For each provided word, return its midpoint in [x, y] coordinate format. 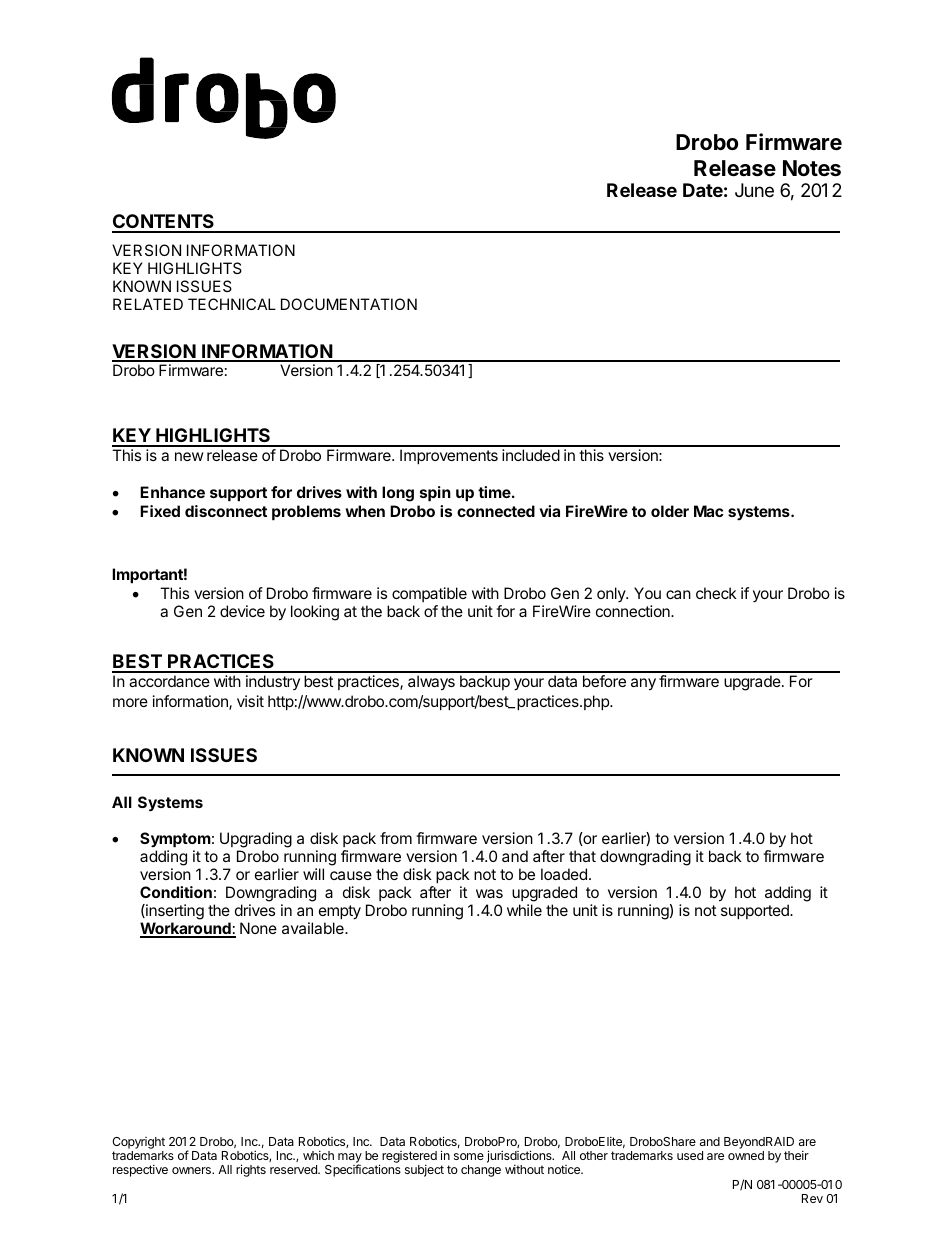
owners [192, 1170]
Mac [708, 511]
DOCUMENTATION [349, 304]
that [582, 856]
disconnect [226, 511]
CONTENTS [164, 223]
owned [746, 1155]
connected [496, 511]
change [481, 1171]
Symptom [175, 841]
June [754, 190]
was [489, 893]
